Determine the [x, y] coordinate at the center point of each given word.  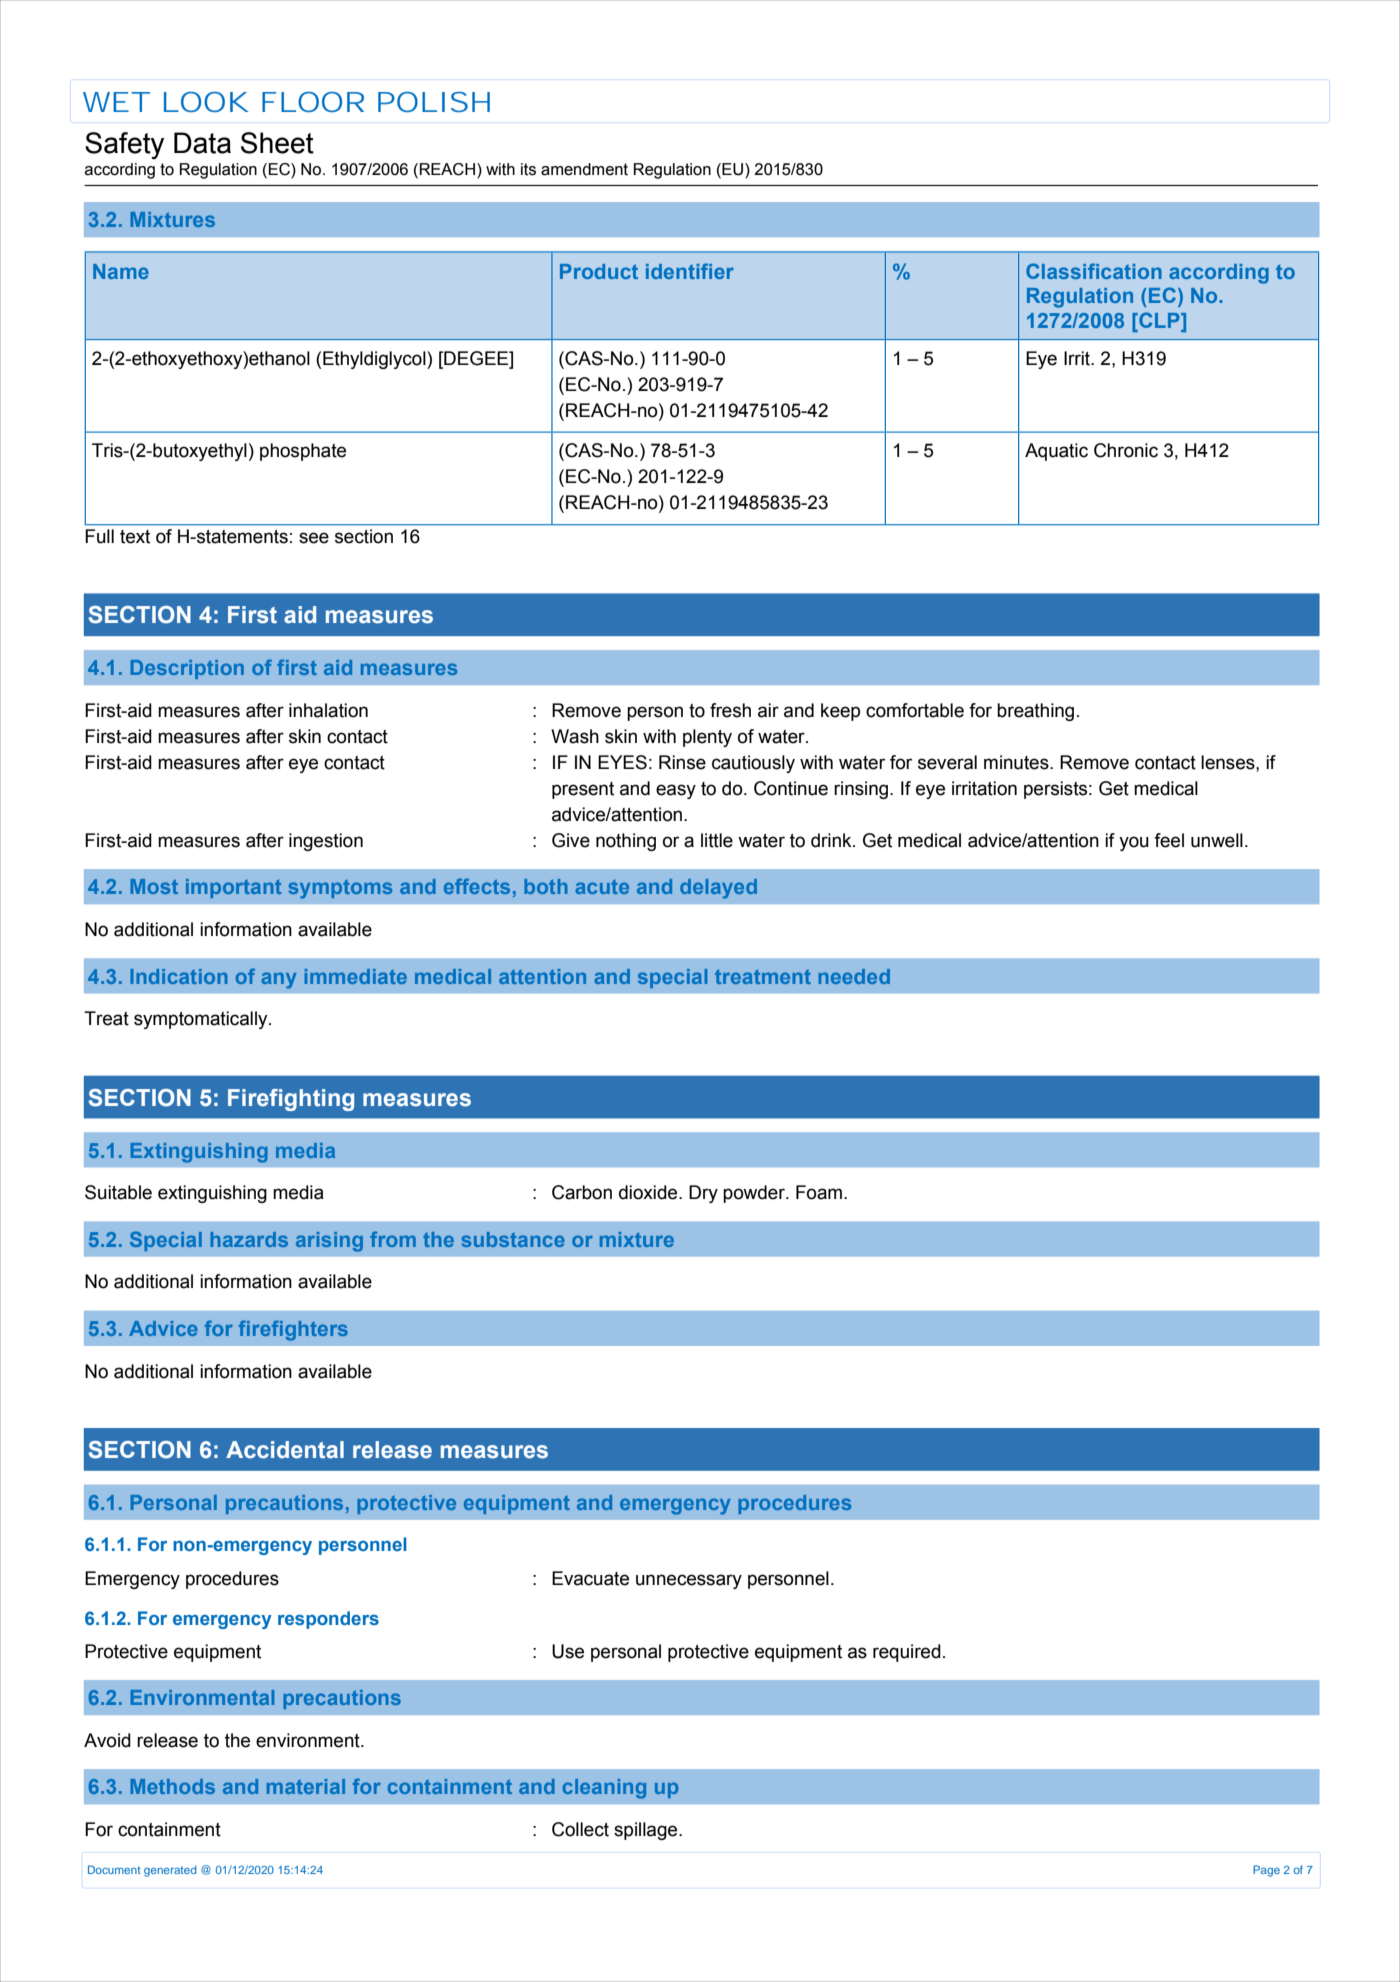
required [907, 1653]
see [314, 538]
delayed [718, 889]
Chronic [1126, 450]
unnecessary [689, 1581]
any [279, 980]
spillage [647, 1831]
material [306, 1786]
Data [202, 143]
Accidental [285, 1450]
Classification [1094, 271]
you [1134, 843]
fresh [730, 710]
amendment [584, 169]
